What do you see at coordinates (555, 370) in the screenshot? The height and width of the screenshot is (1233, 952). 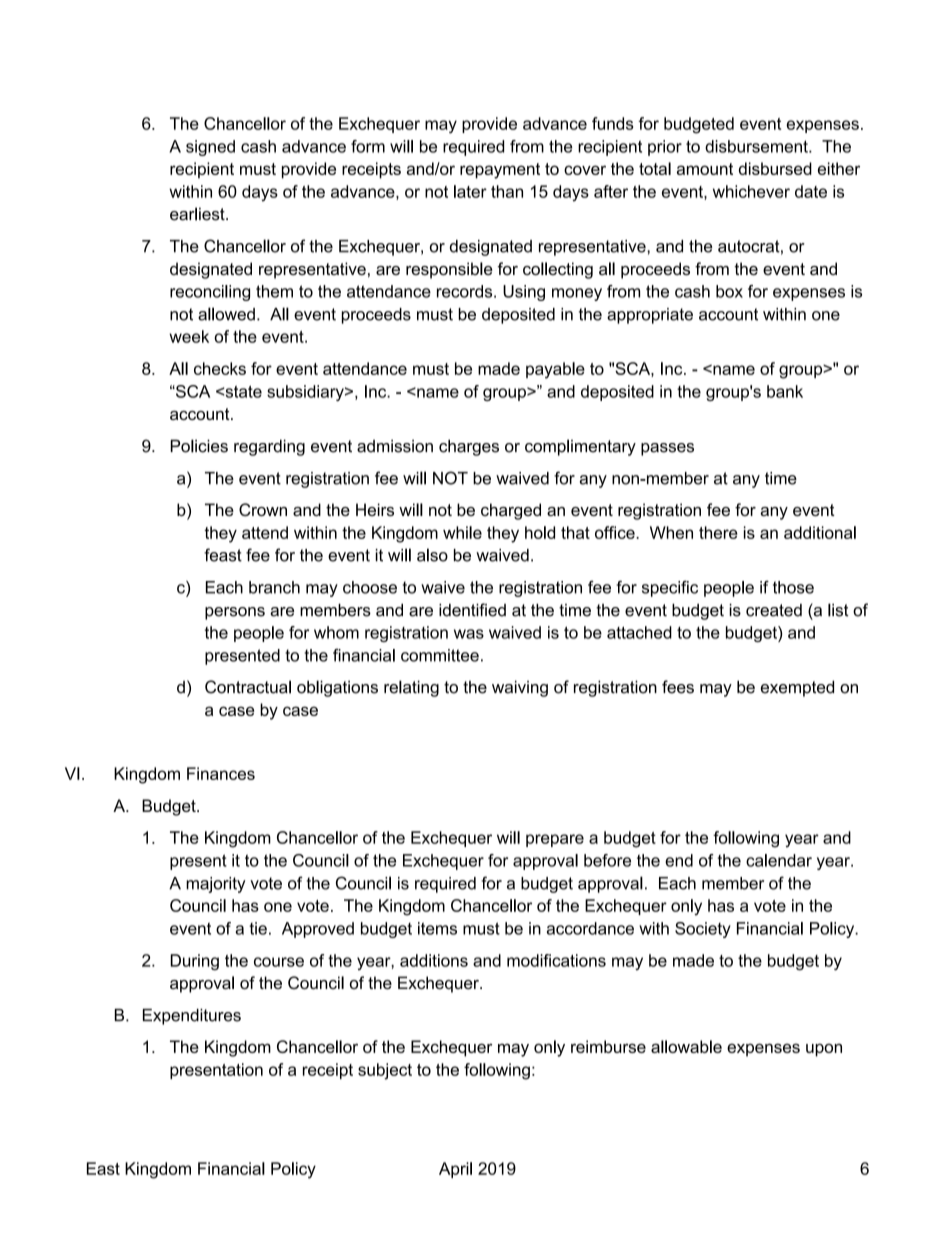 I see `payable` at bounding box center [555, 370].
